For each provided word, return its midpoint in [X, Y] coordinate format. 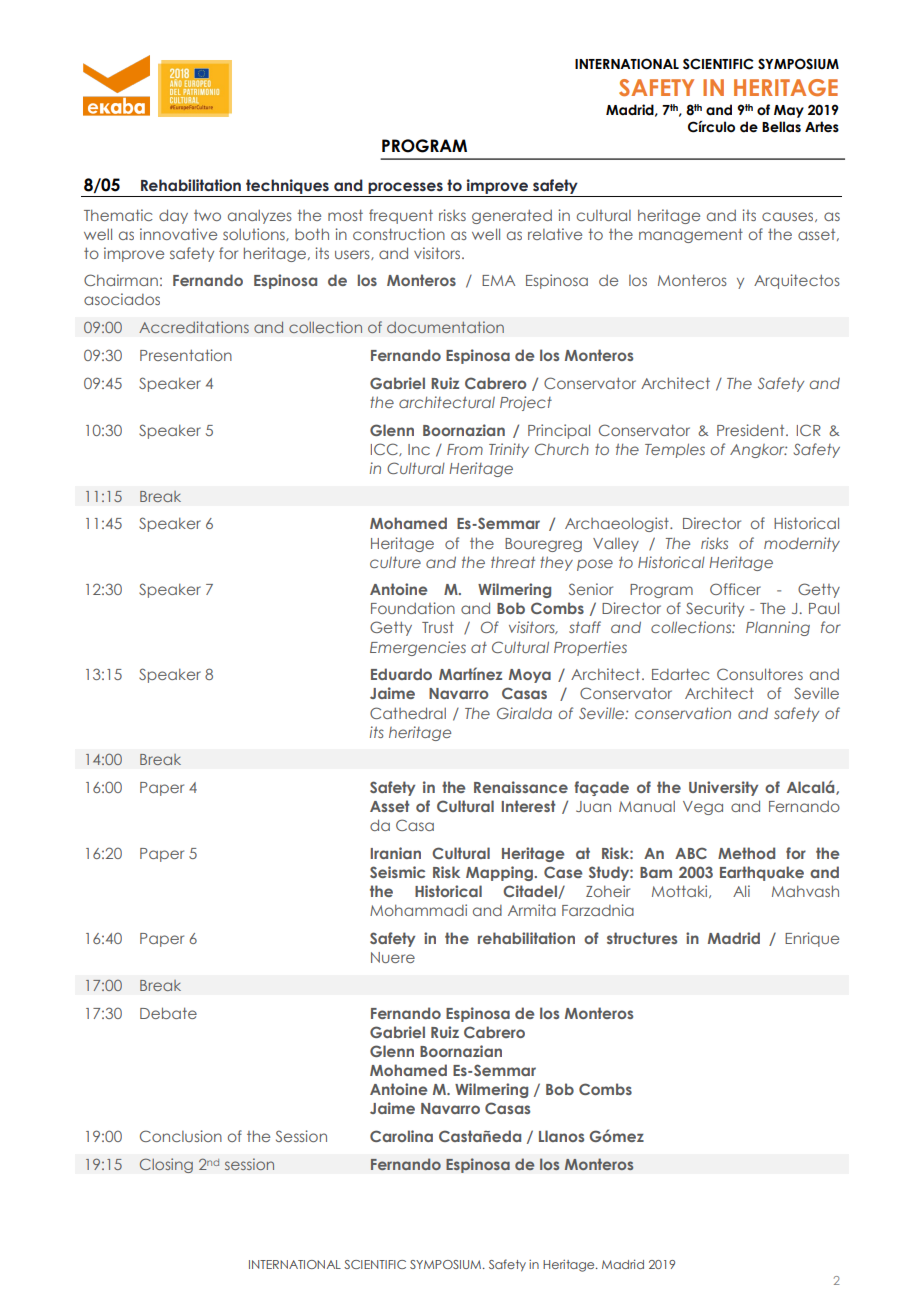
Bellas [781, 127]
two [207, 215]
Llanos [561, 1136]
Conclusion [181, 1136]
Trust [438, 627]
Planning [778, 628]
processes [405, 189]
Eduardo [401, 674]
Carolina [401, 1136]
